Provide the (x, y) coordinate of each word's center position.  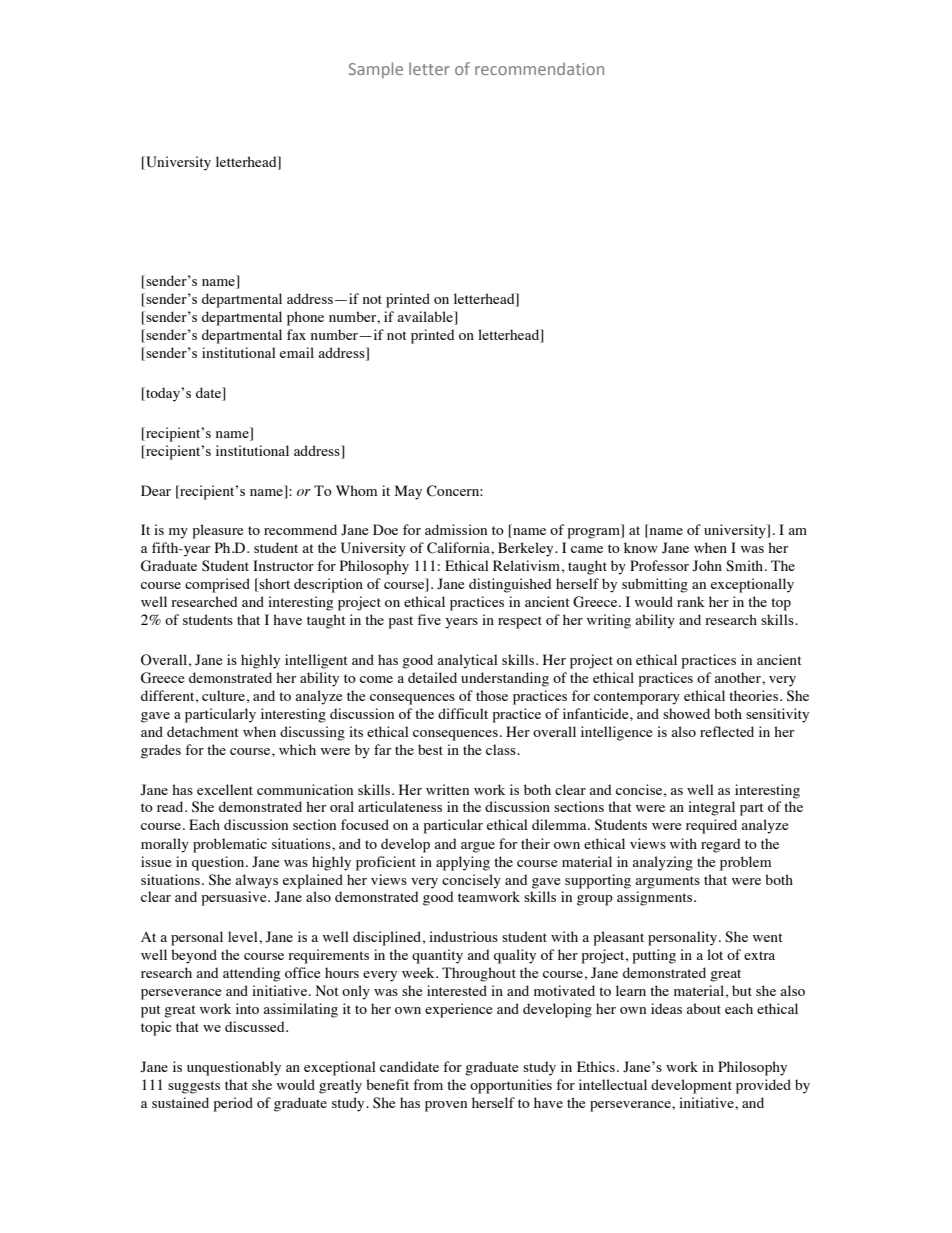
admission (456, 529)
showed (686, 713)
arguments (667, 882)
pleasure (217, 531)
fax (296, 334)
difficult (463, 713)
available (426, 318)
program (594, 533)
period (233, 1104)
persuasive (235, 898)
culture (223, 695)
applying (463, 863)
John (707, 566)
